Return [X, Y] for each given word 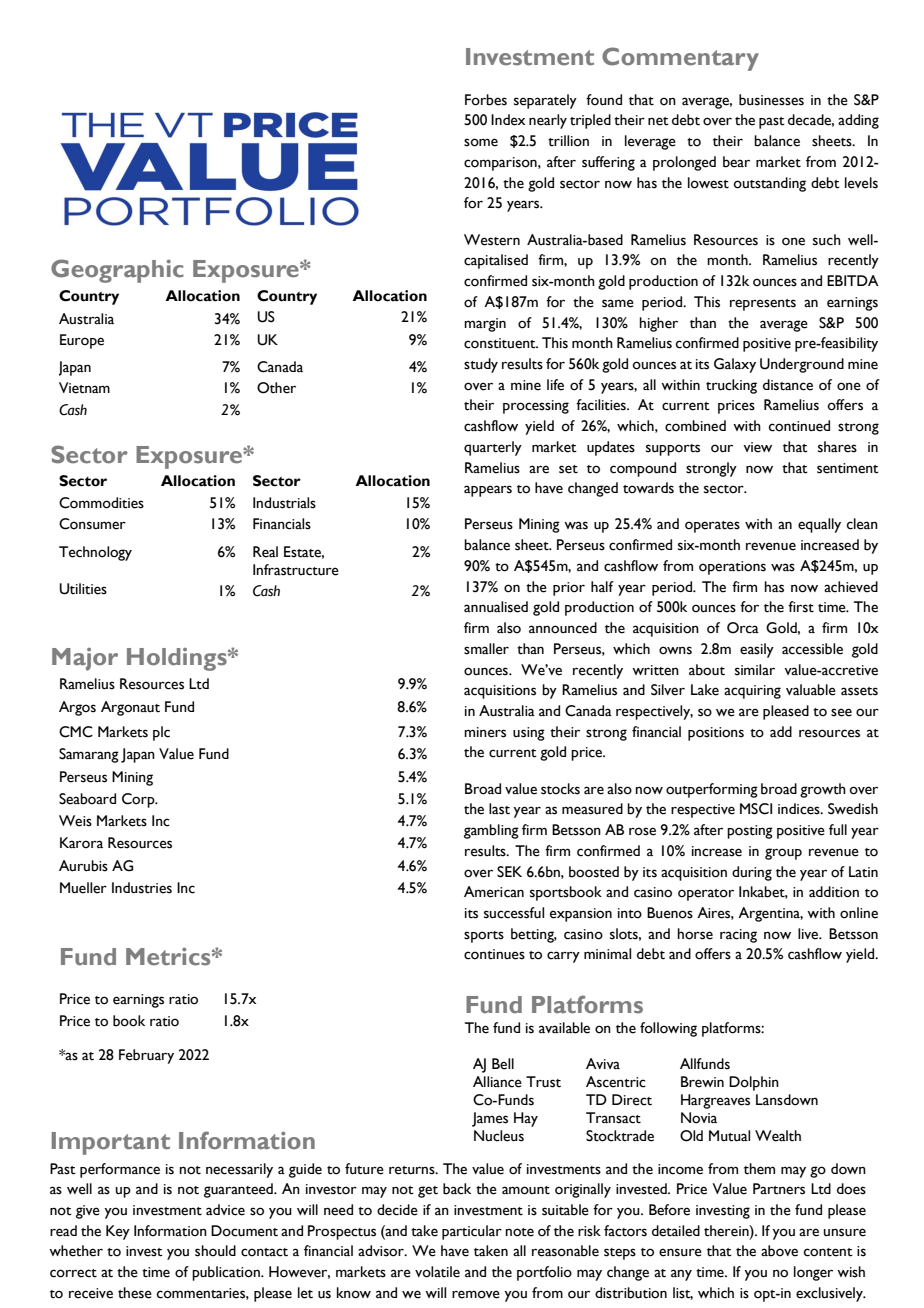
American [494, 892]
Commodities [101, 503]
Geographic [117, 271]
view [757, 447]
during [752, 873]
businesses [771, 100]
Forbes [486, 100]
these [135, 1293]
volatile [437, 1272]
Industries [142, 888]
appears [488, 491]
